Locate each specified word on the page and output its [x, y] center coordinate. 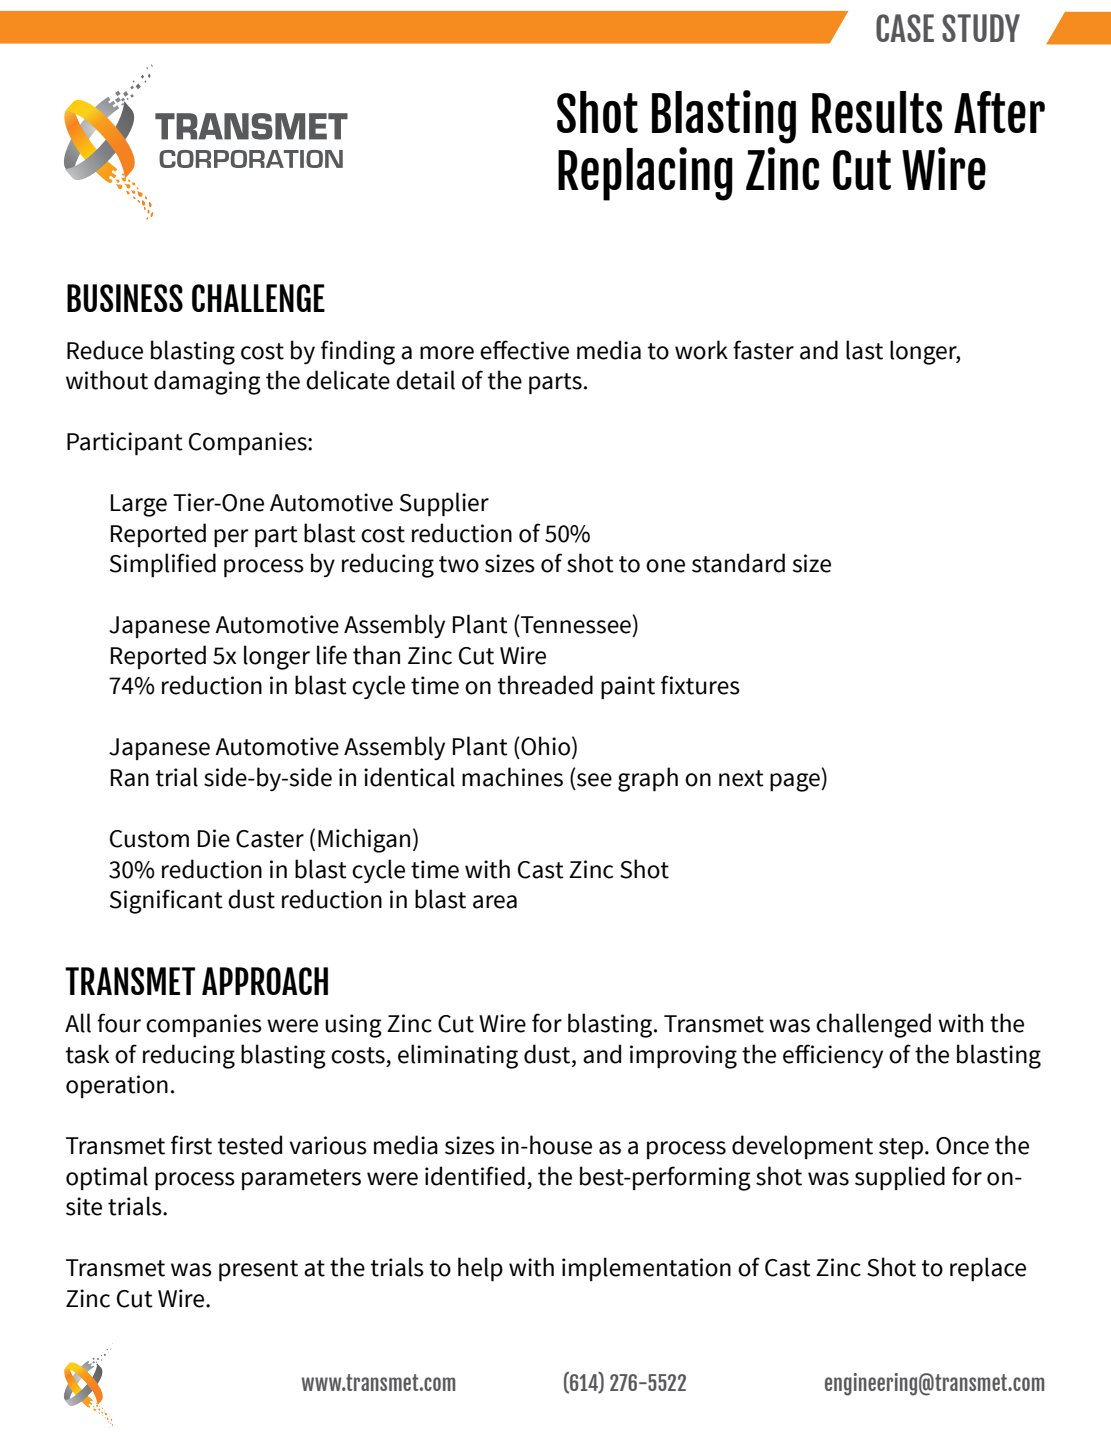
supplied [900, 1178]
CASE [905, 28]
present [258, 1270]
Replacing [645, 174]
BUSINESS [125, 298]
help [480, 1269]
